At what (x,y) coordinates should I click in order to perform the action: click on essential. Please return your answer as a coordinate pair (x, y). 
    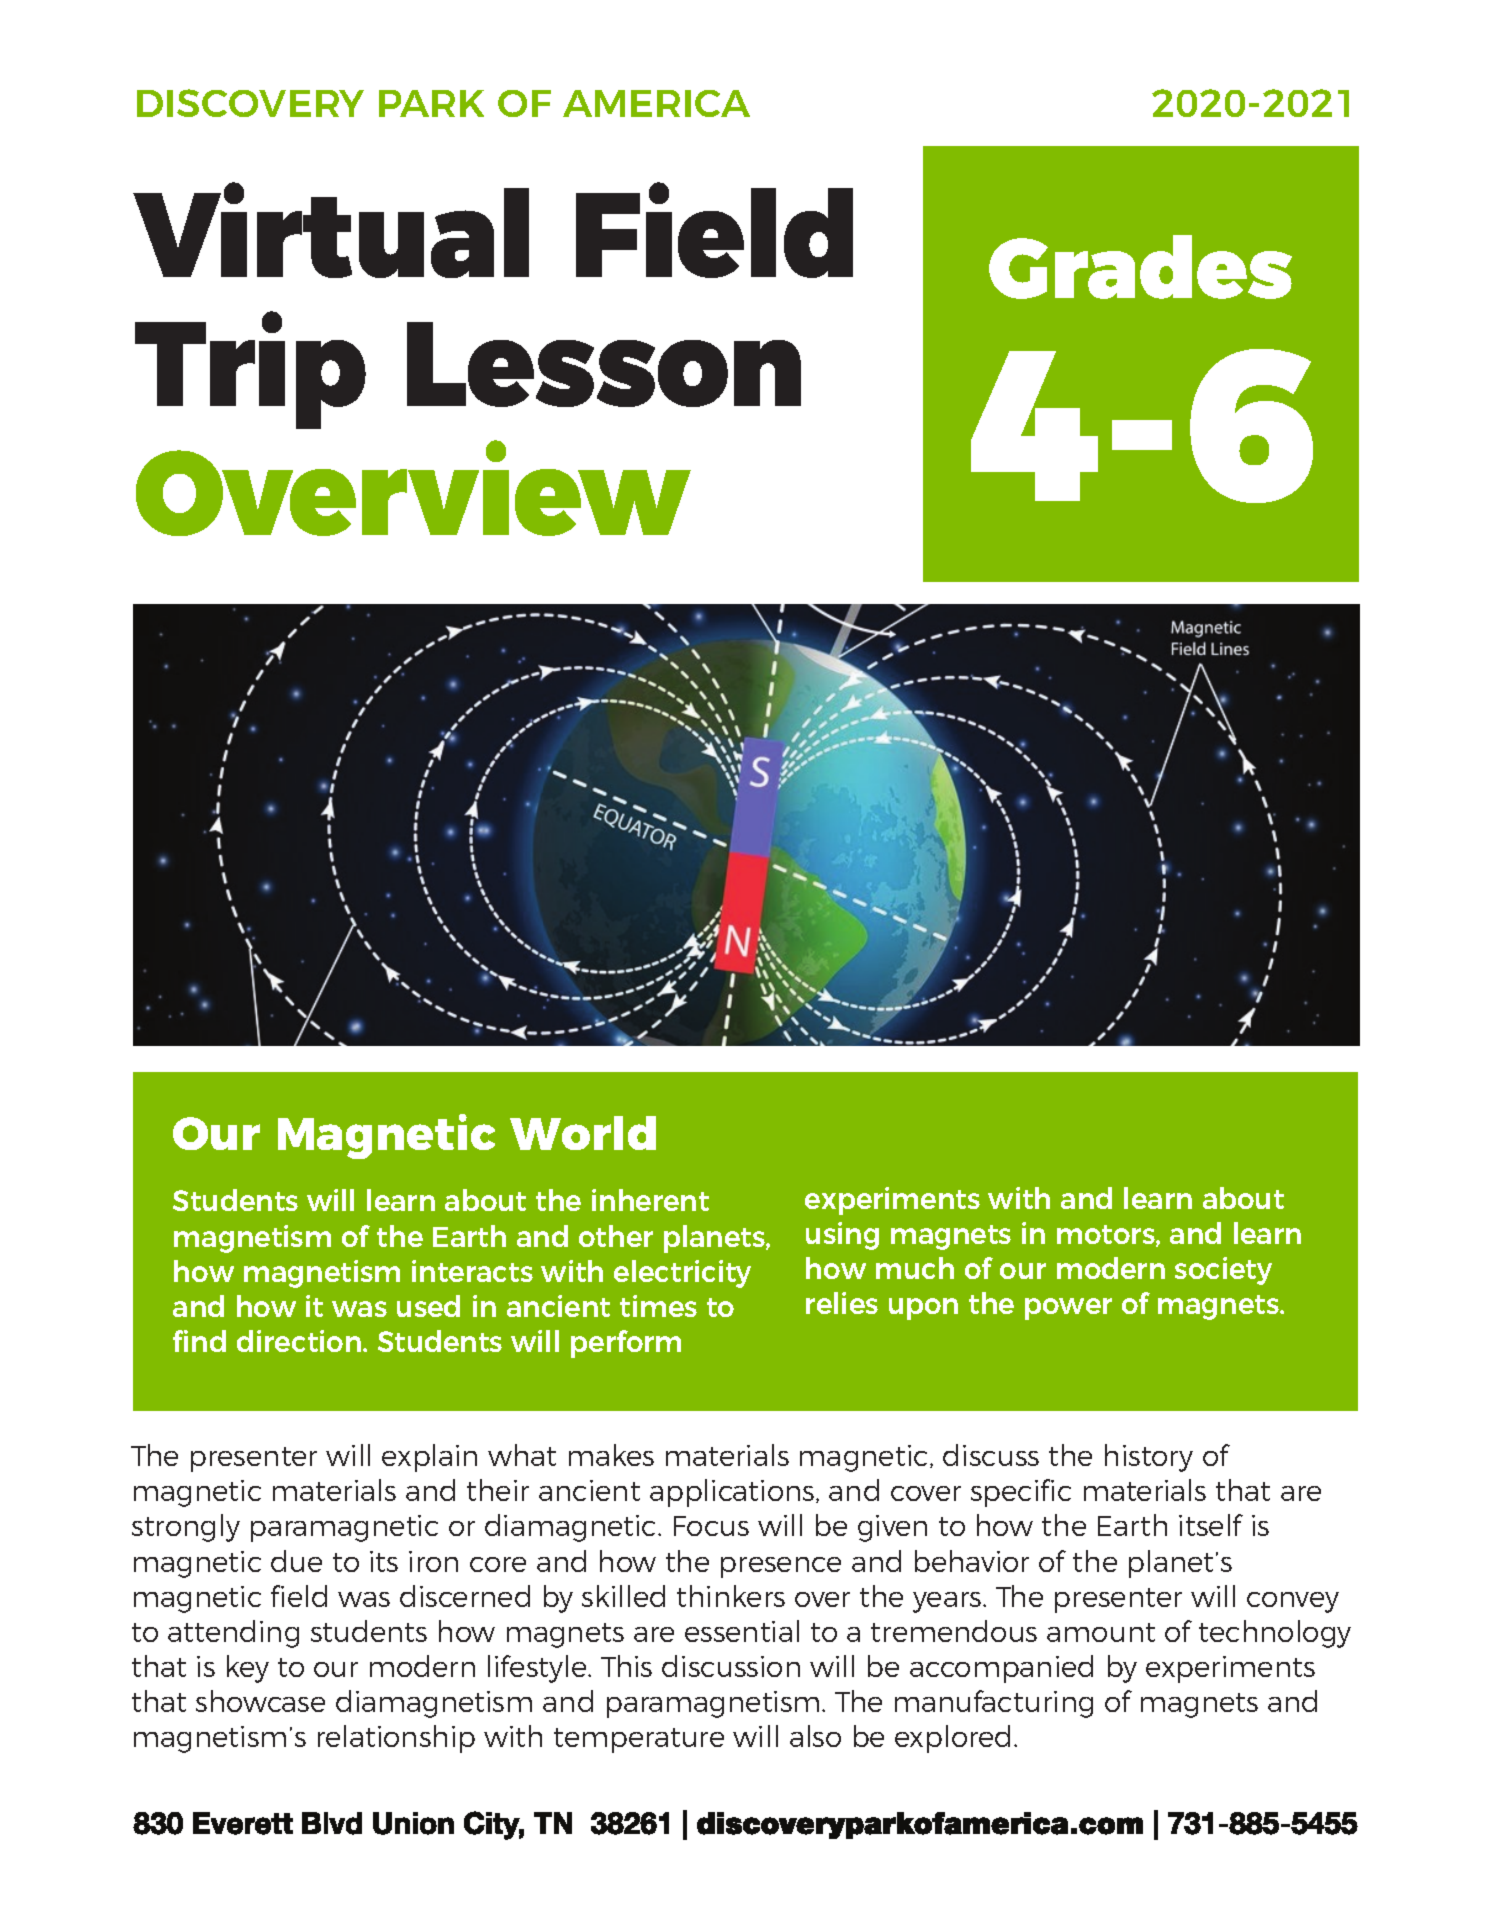
    Looking at the image, I should click on (742, 1631).
